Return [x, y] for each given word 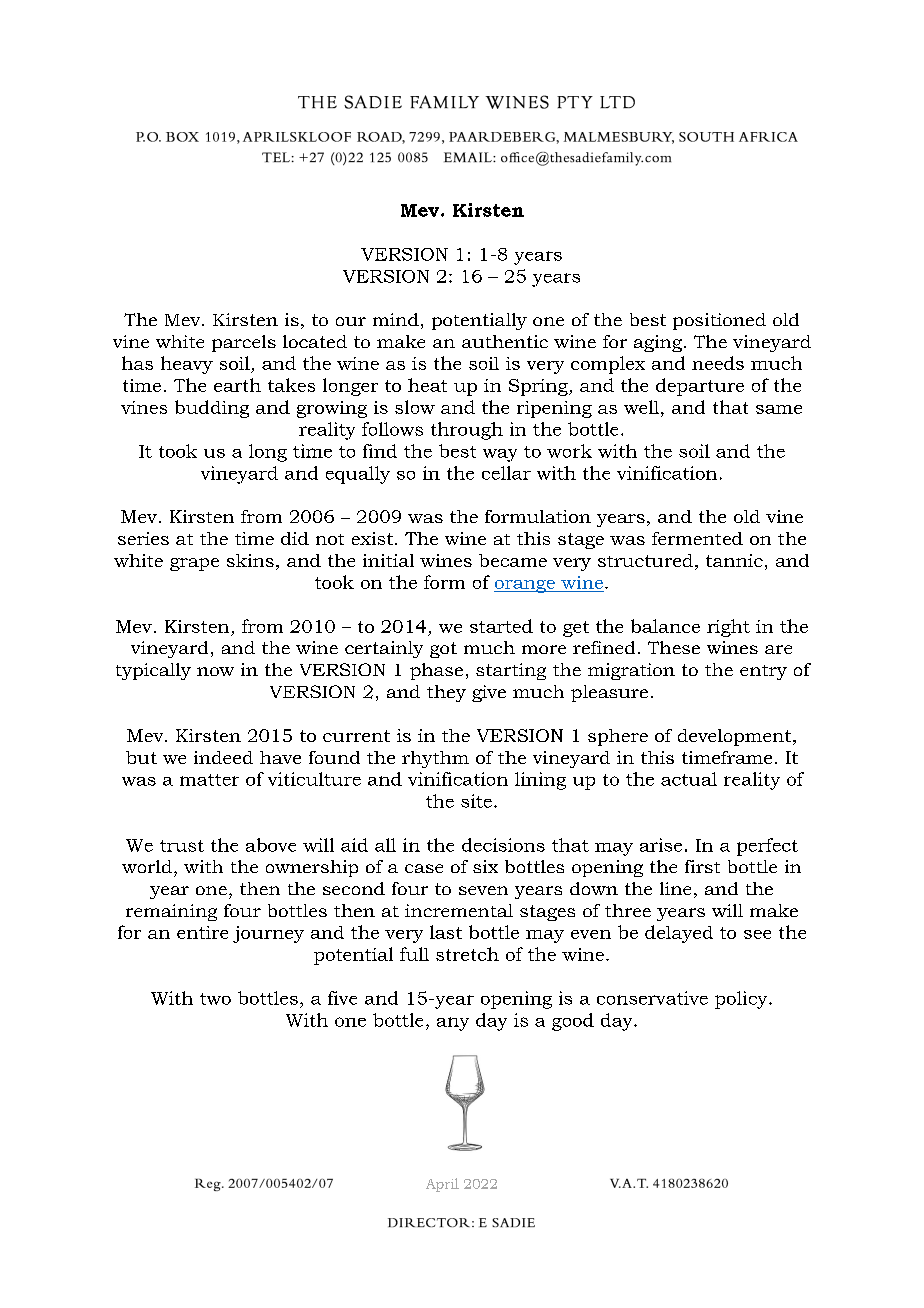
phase [436, 671]
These [674, 647]
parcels [244, 343]
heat [427, 385]
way [500, 455]
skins [250, 560]
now [215, 671]
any [453, 1024]
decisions [503, 845]
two [215, 999]
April [442, 1185]
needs [718, 363]
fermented [697, 538]
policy [742, 1000]
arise [661, 845]
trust [182, 846]
